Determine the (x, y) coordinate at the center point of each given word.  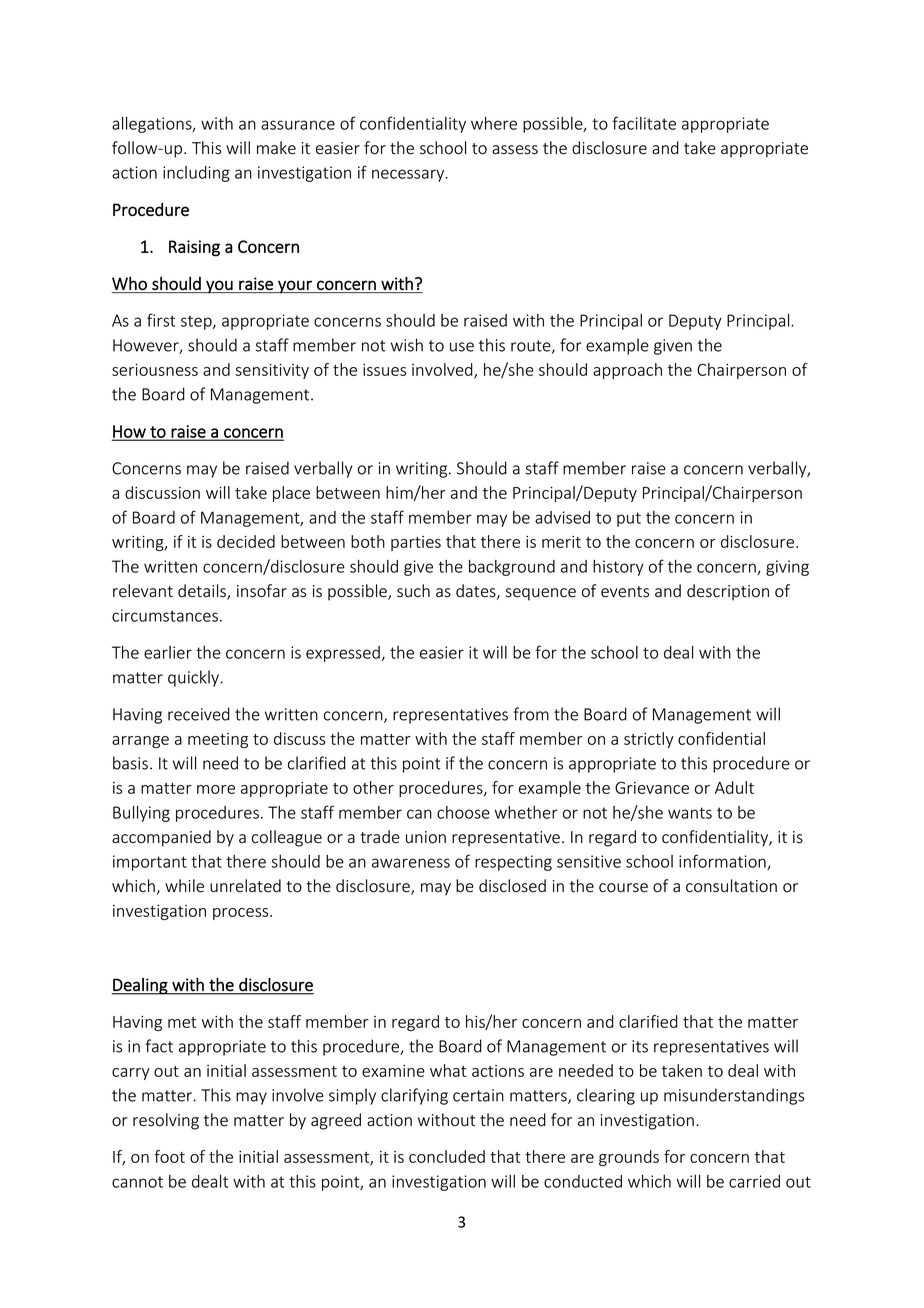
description (728, 592)
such (413, 591)
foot (169, 1156)
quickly (195, 678)
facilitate (644, 123)
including (196, 174)
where (494, 123)
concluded (447, 1156)
